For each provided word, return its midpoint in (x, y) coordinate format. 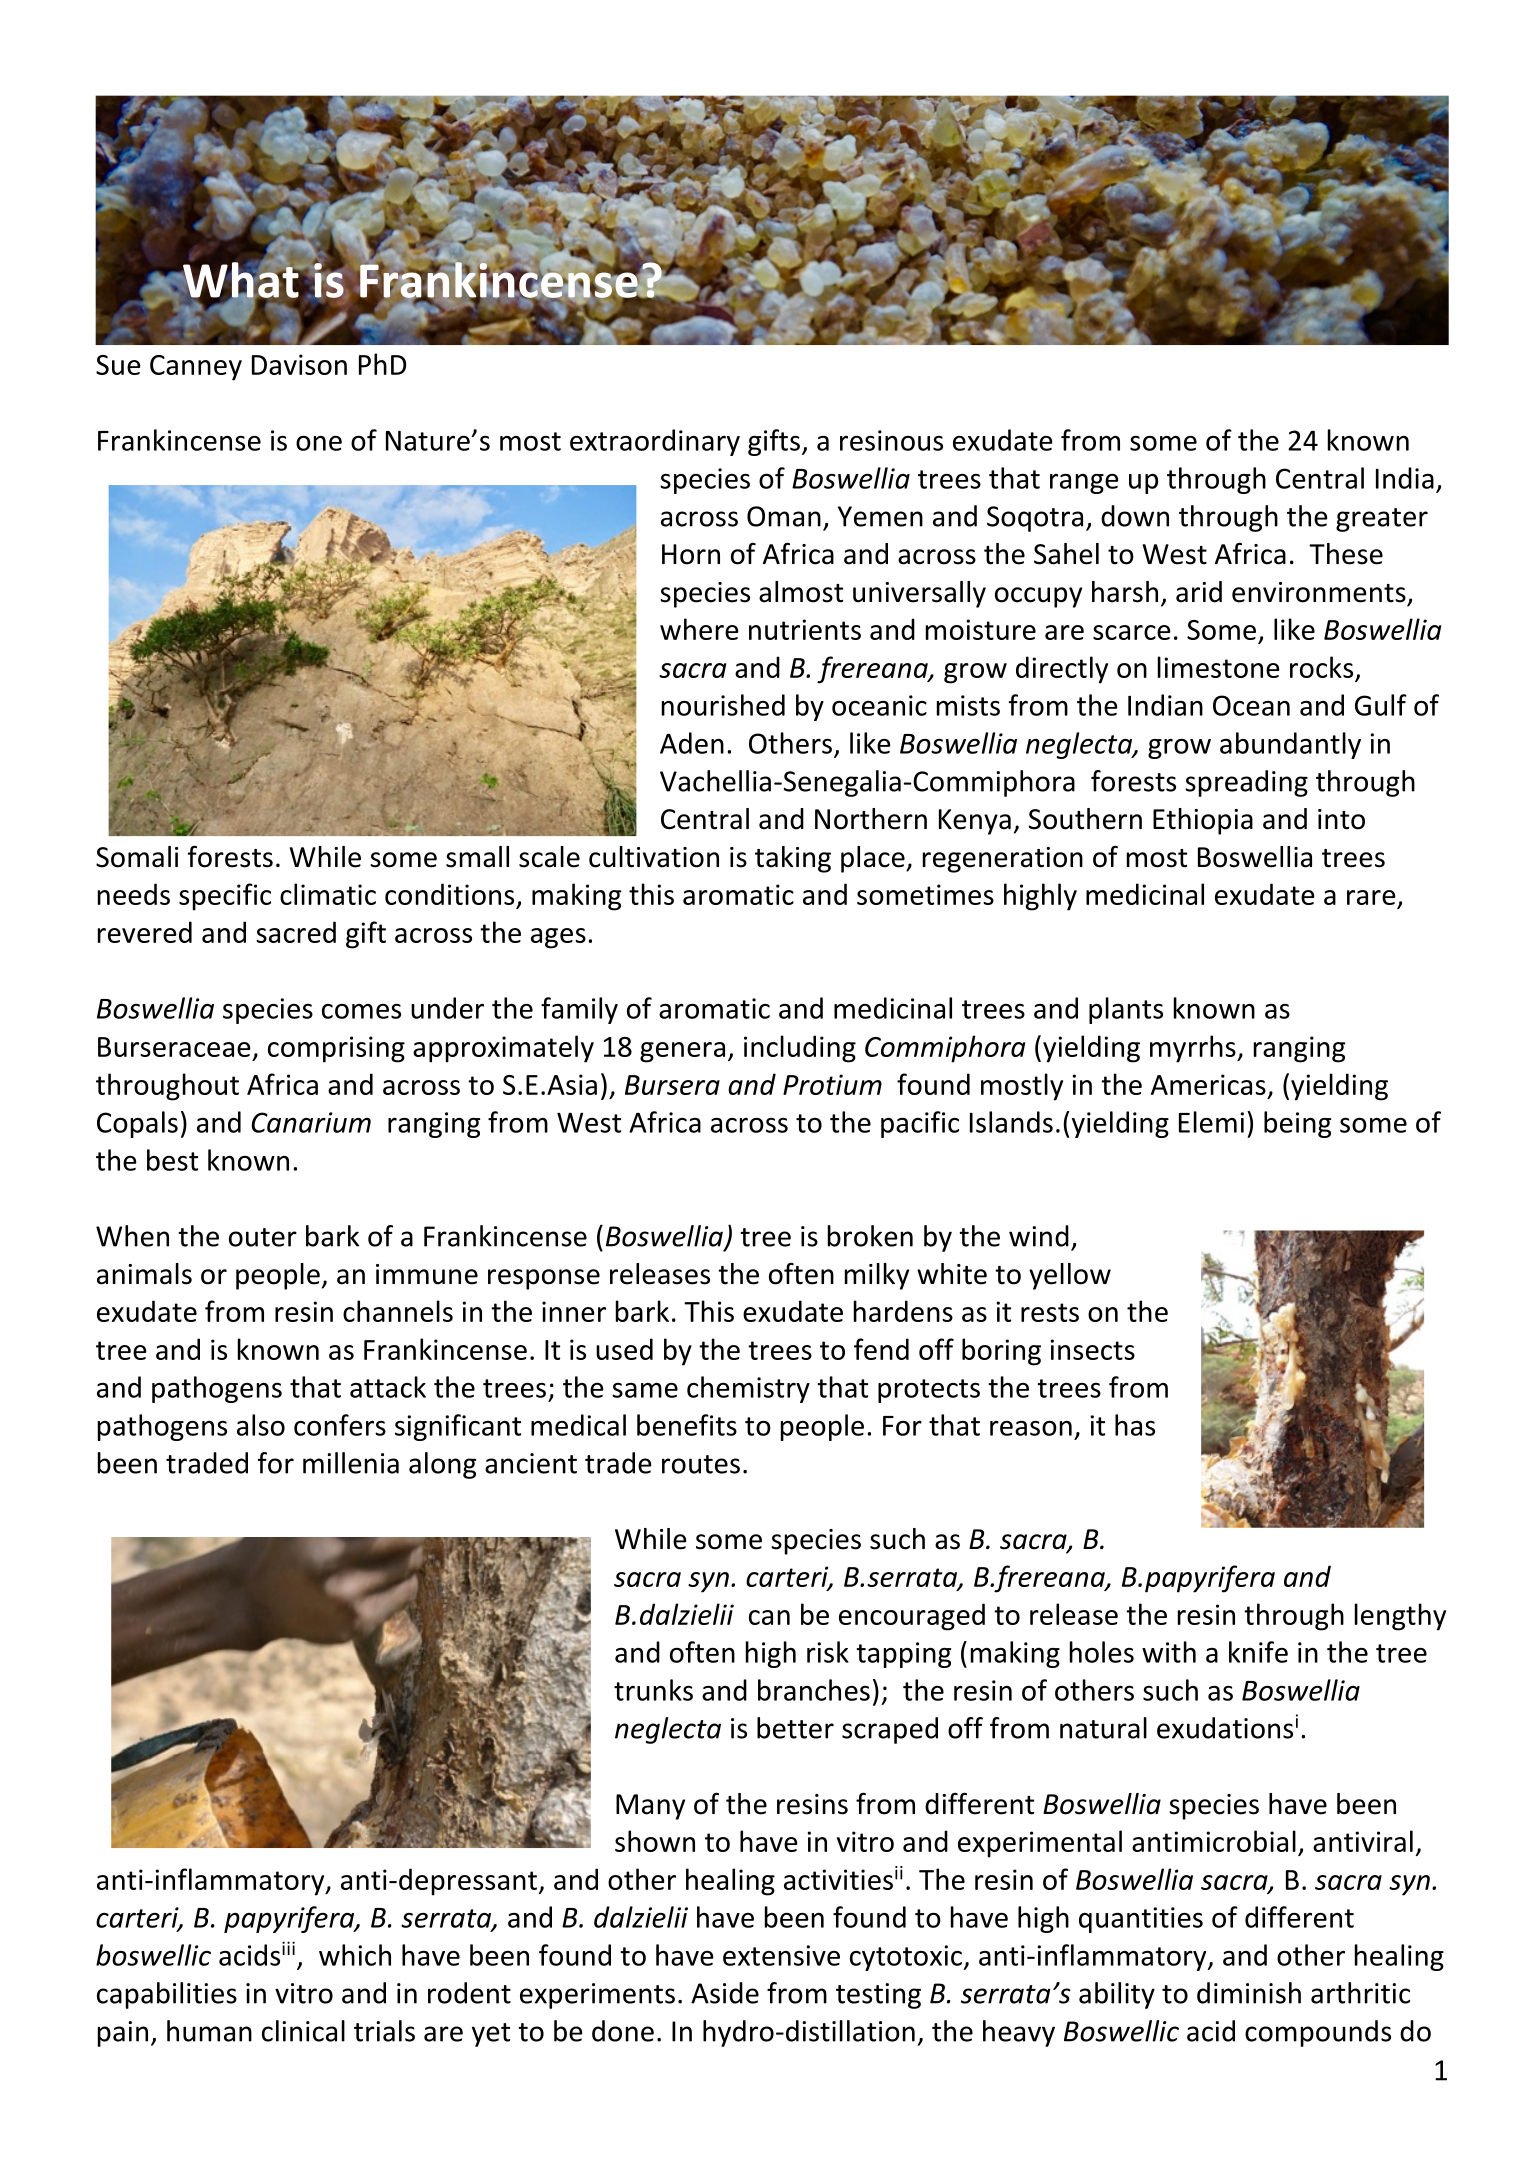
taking (793, 859)
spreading (1246, 783)
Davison (299, 364)
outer (263, 1237)
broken (870, 1236)
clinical (303, 2031)
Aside (725, 1993)
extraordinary (655, 442)
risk (828, 1652)
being (1297, 1124)
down (1135, 516)
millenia (351, 1463)
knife (1258, 1652)
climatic (328, 894)
